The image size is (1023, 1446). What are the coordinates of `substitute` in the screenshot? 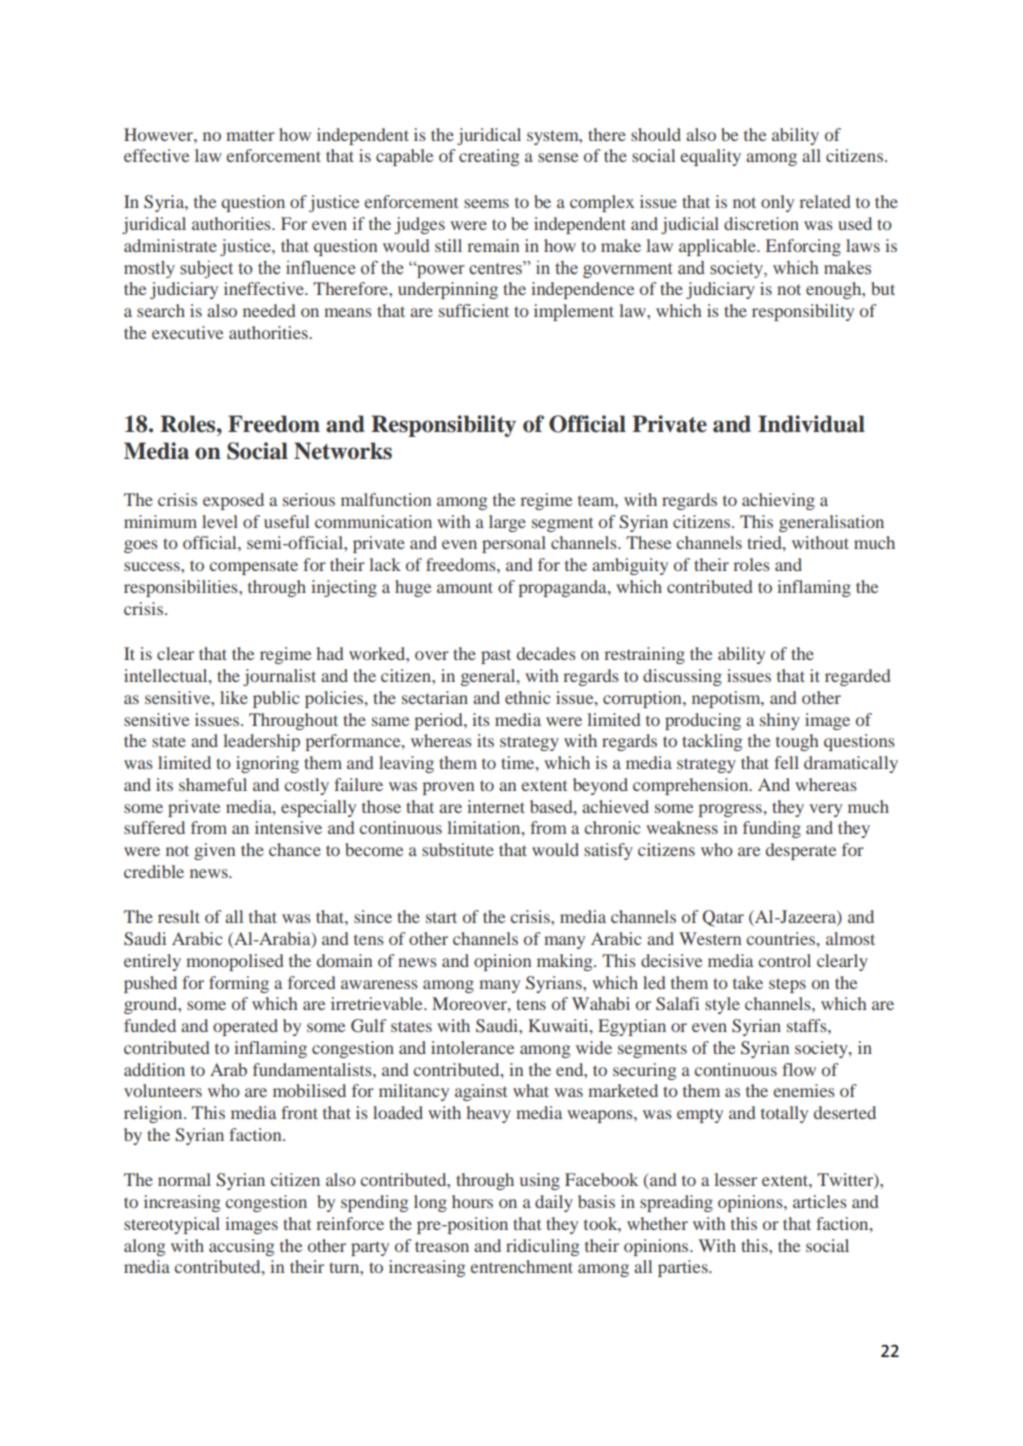 It's located at (458, 849).
